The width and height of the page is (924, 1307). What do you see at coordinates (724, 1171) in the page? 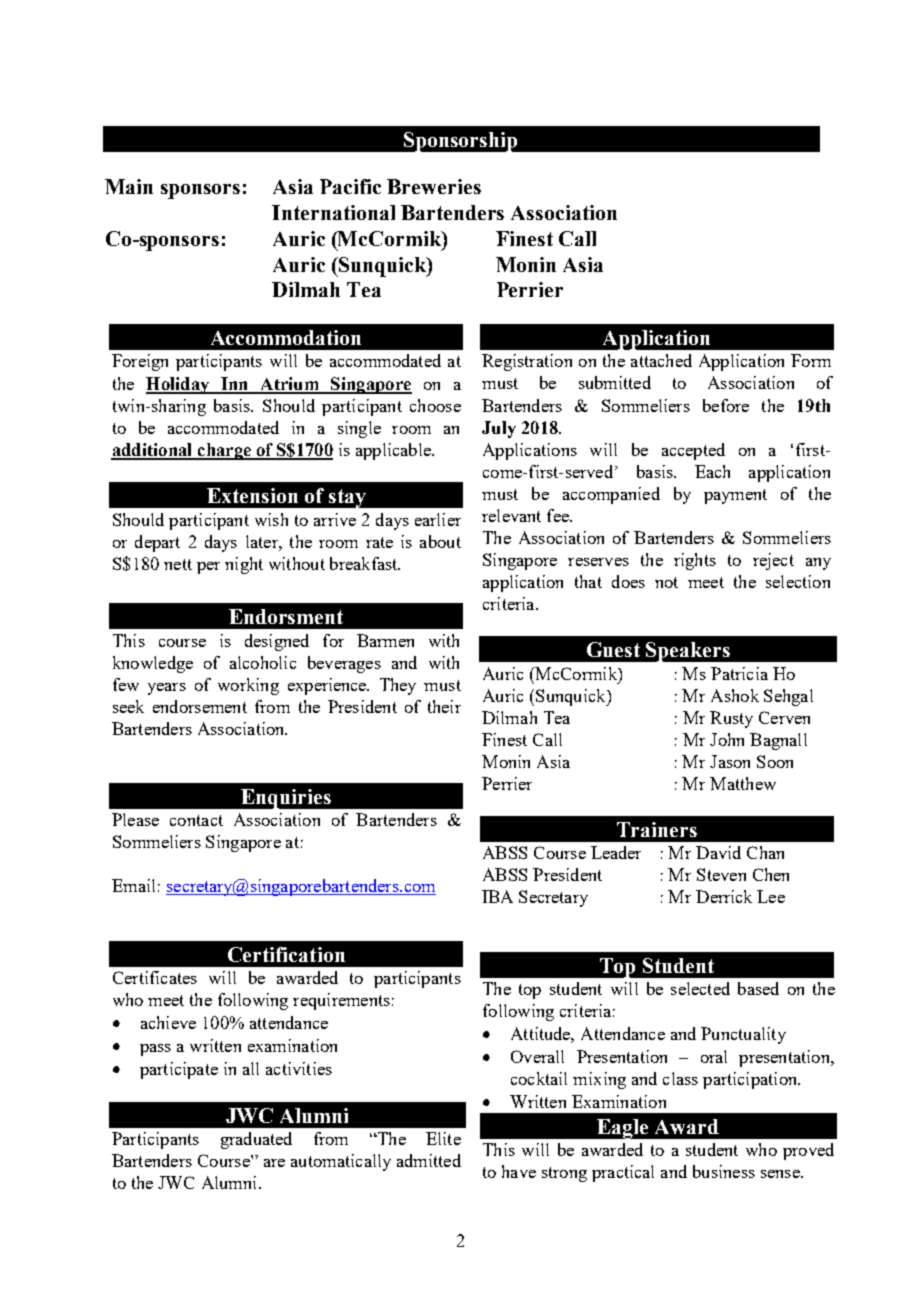
I see `business` at bounding box center [724, 1171].
